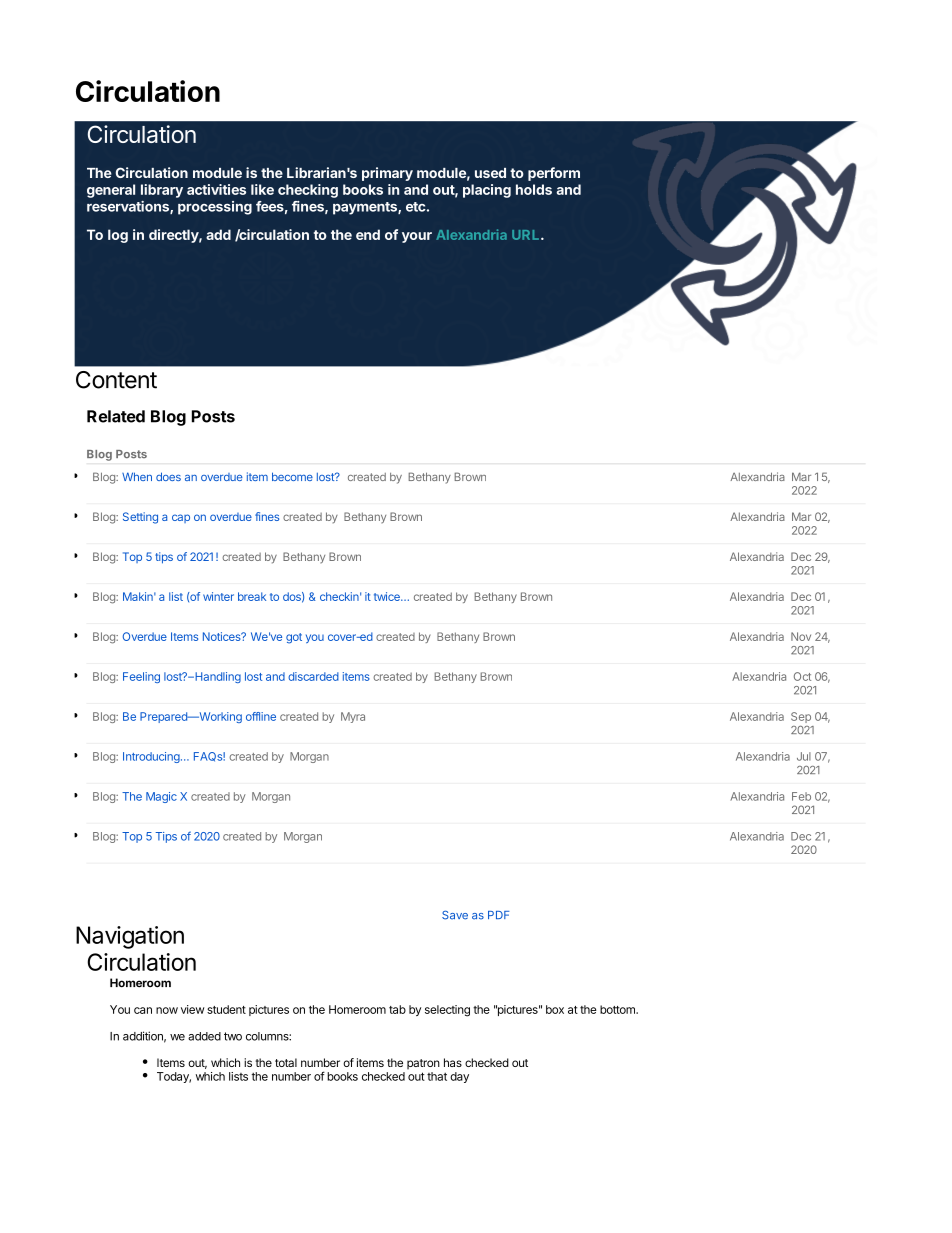 The height and width of the image is (1233, 952). What do you see at coordinates (292, 476) in the image?
I see `become` at bounding box center [292, 476].
